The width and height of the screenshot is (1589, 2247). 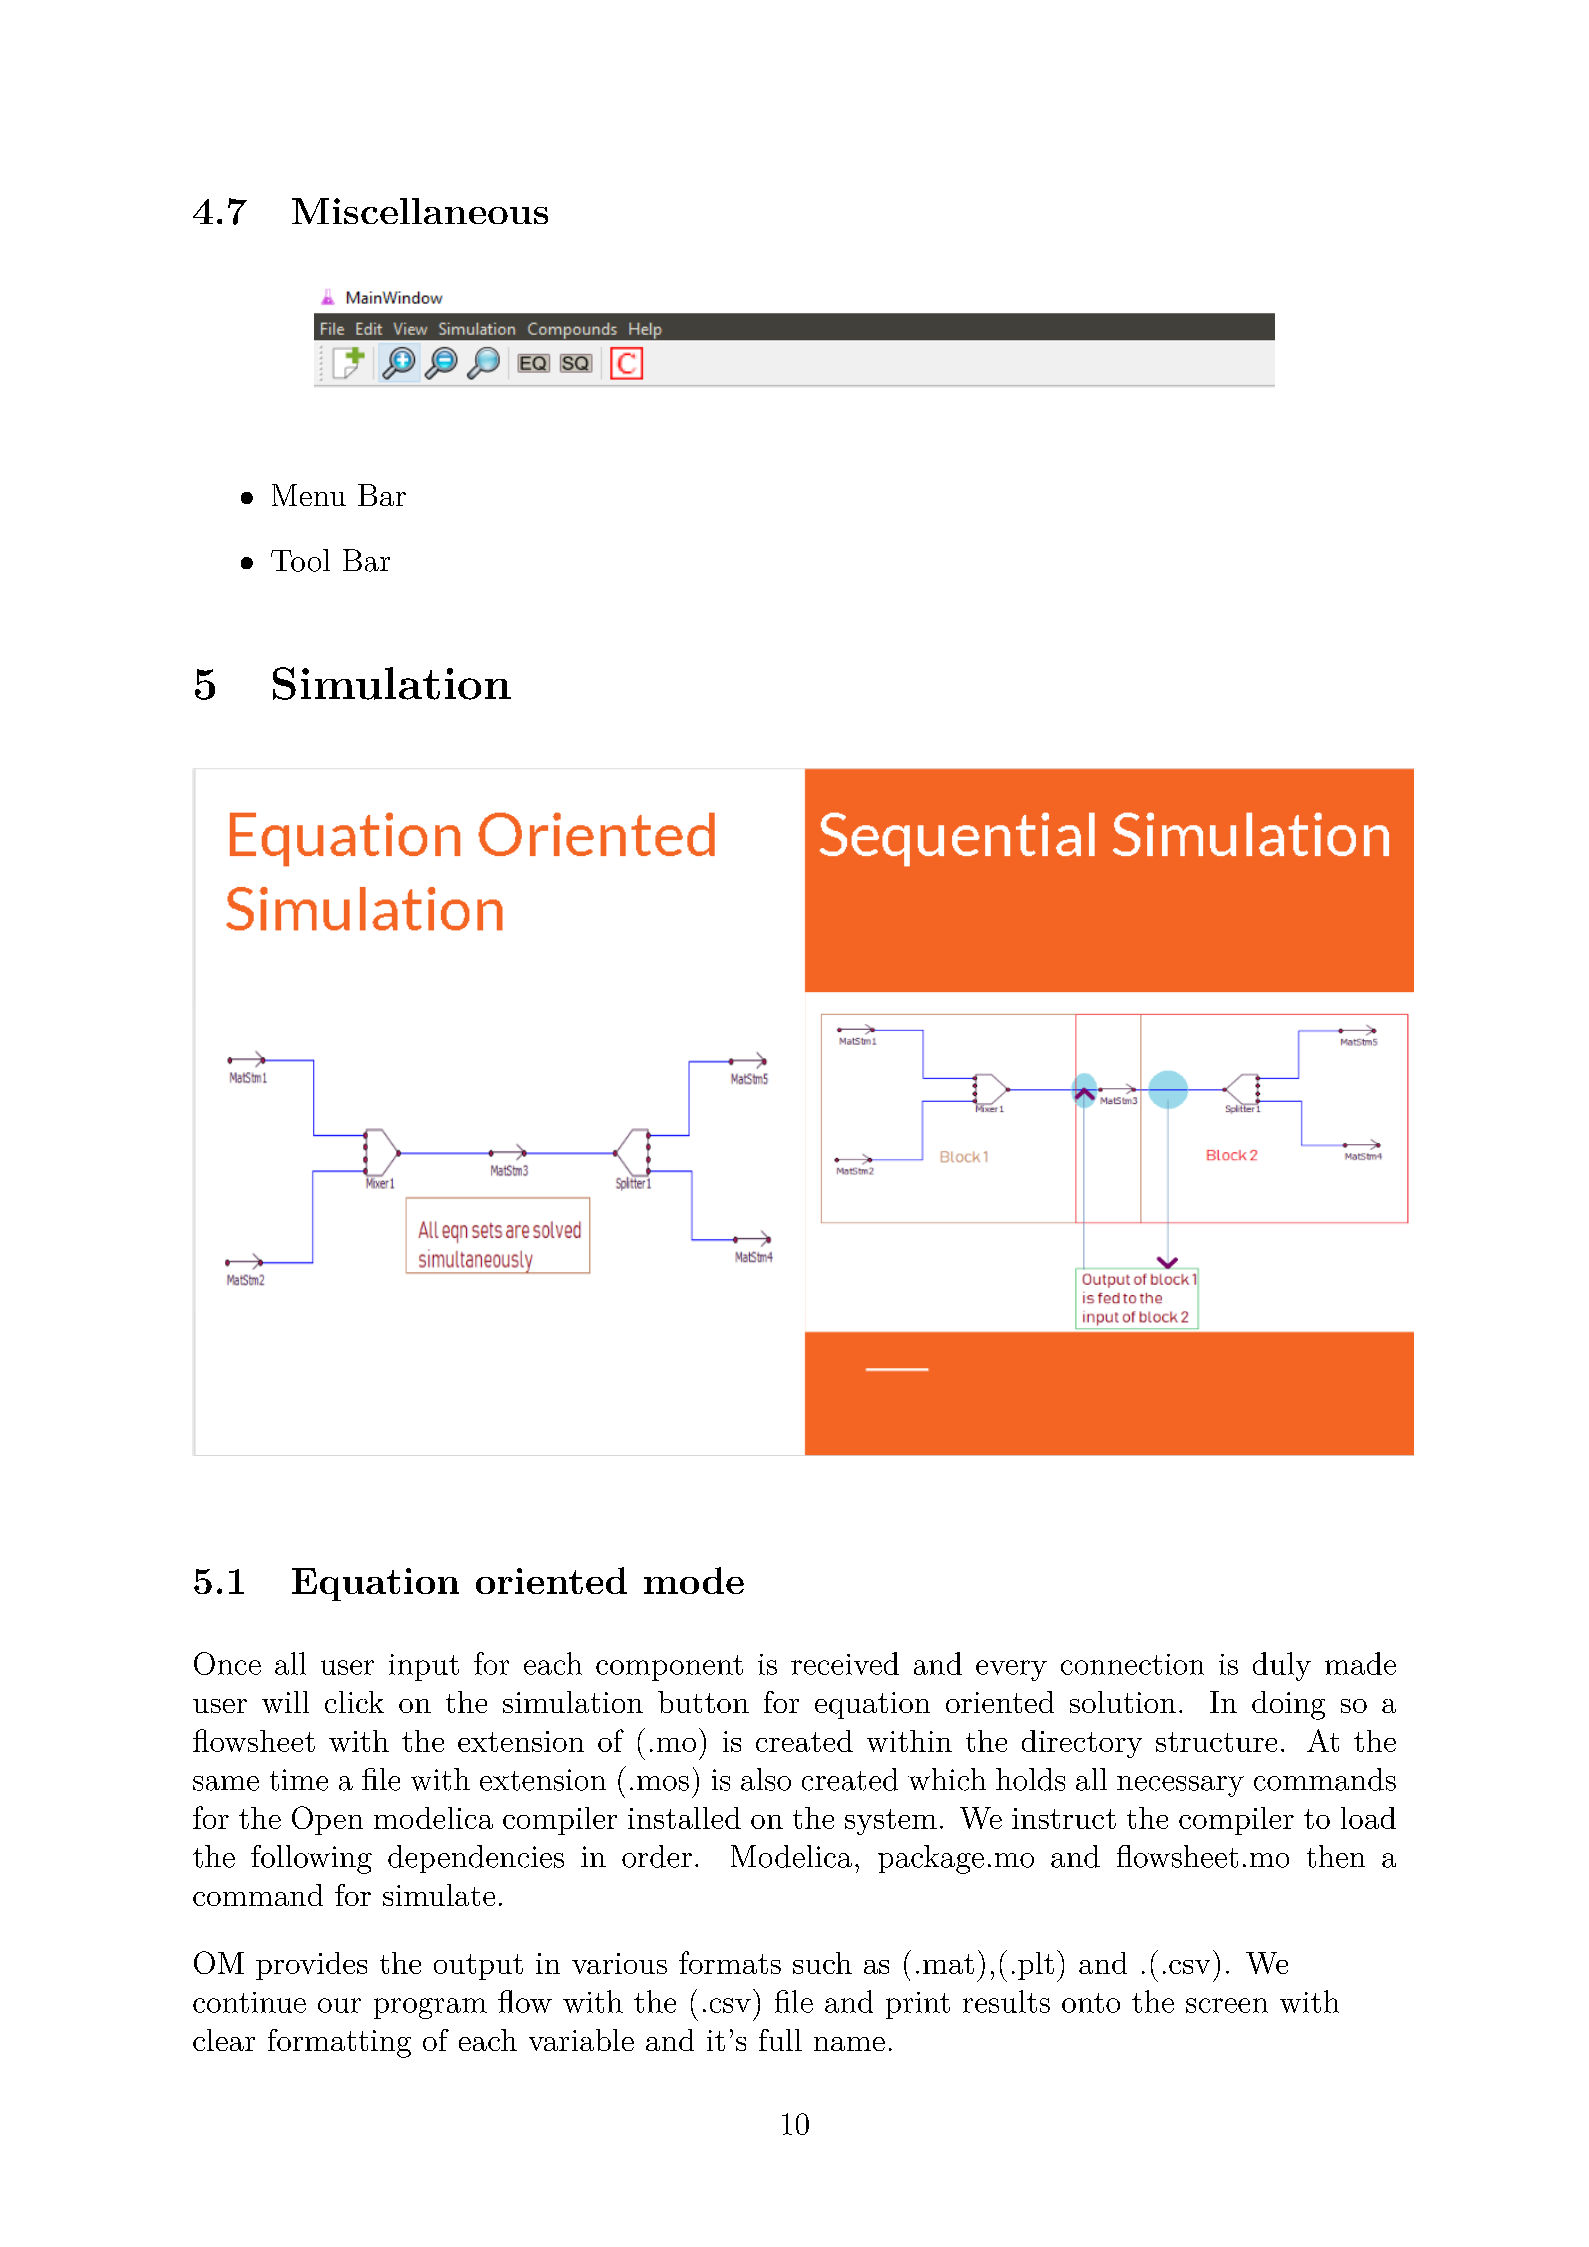 What do you see at coordinates (420, 211) in the screenshot?
I see `Miscellaneous` at bounding box center [420, 211].
